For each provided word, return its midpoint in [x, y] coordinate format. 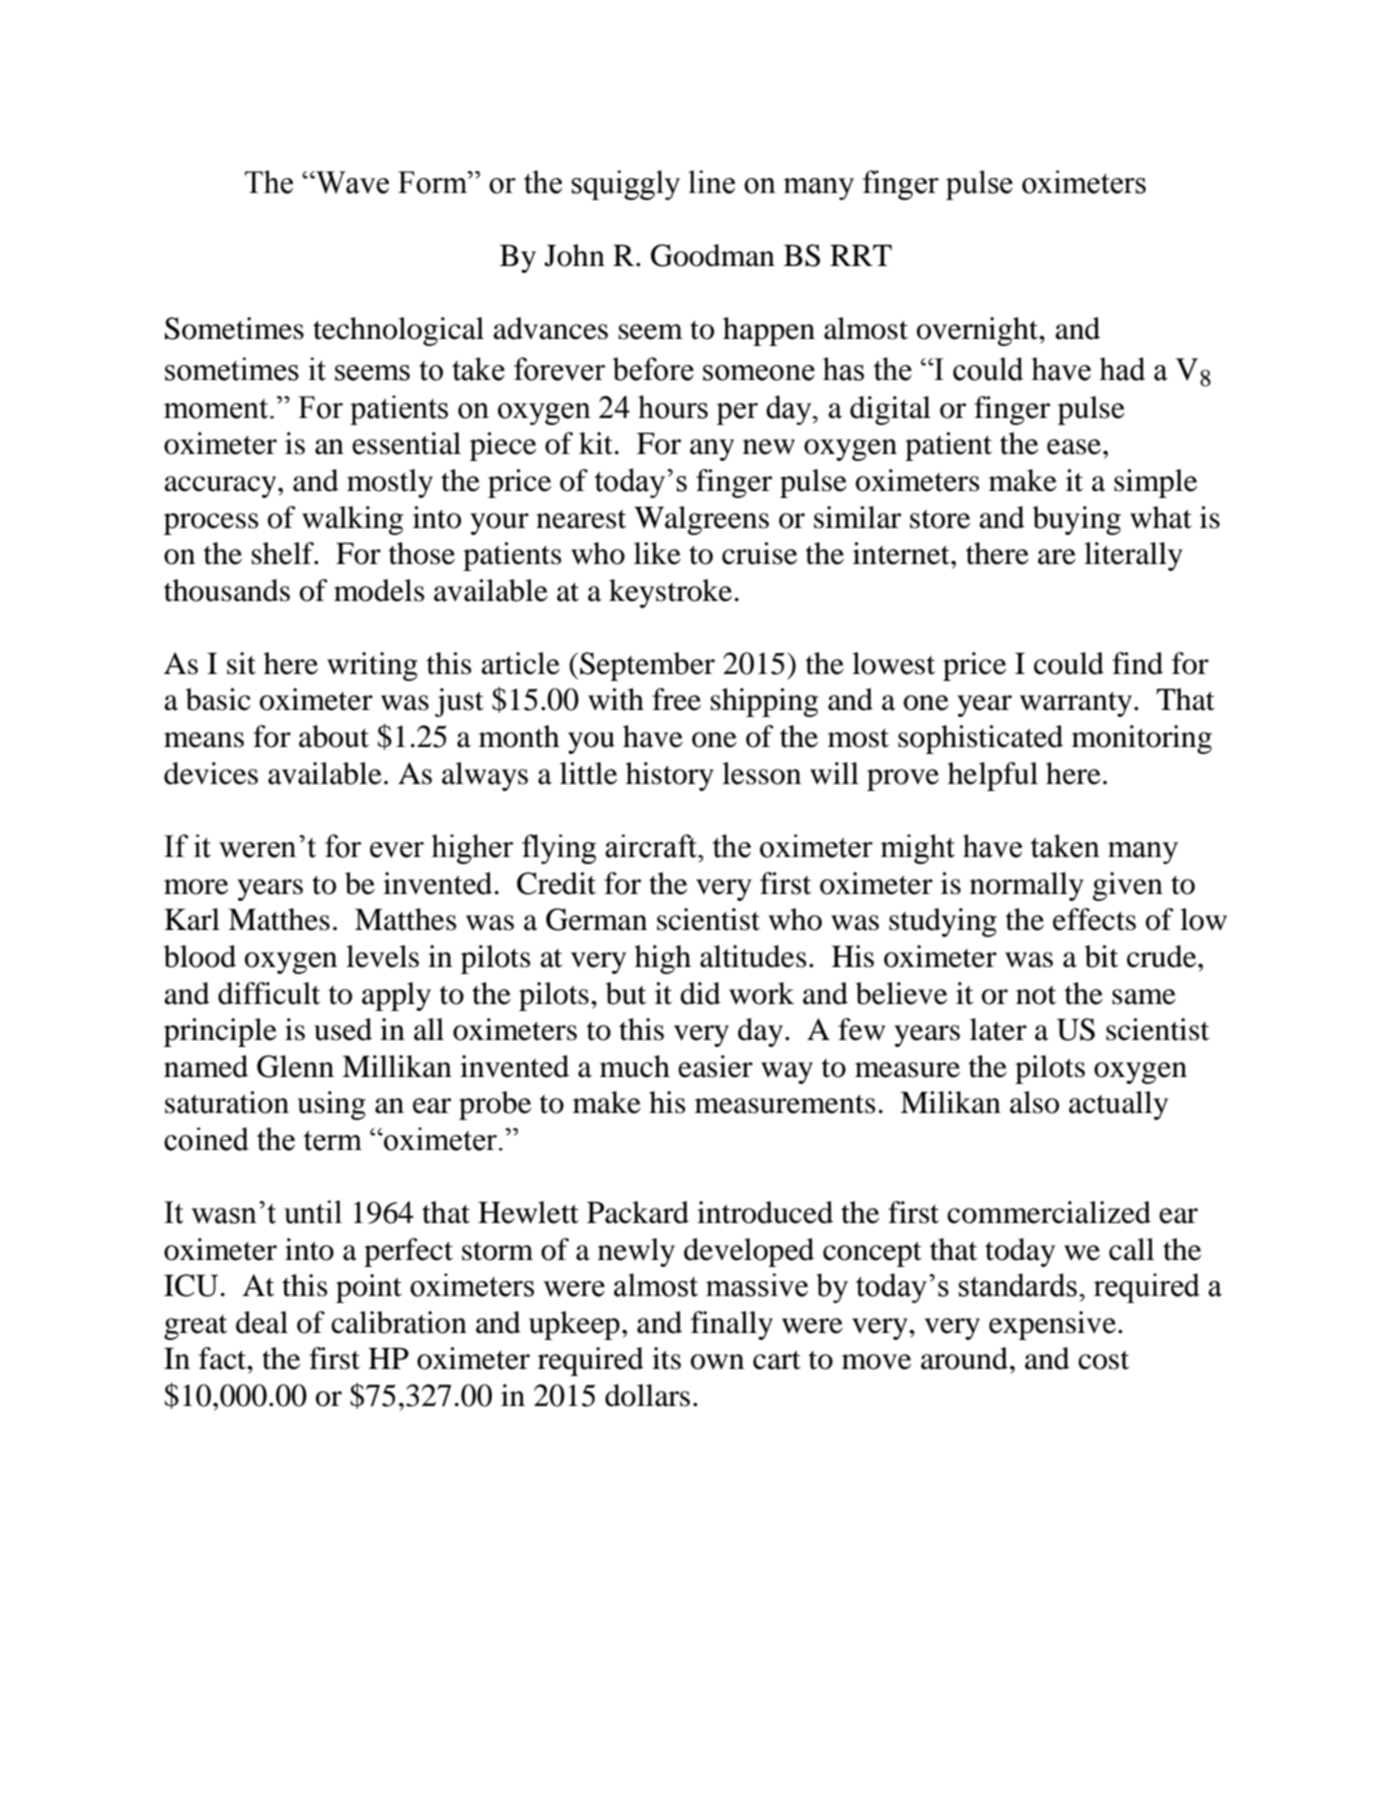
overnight [979, 331]
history [670, 776]
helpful [993, 776]
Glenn [295, 1066]
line [712, 182]
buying [1077, 520]
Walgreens [701, 520]
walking [352, 520]
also [1034, 1102]
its [666, 1358]
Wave [351, 182]
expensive [1052, 1325]
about [334, 736]
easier [715, 1066]
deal [262, 1322]
